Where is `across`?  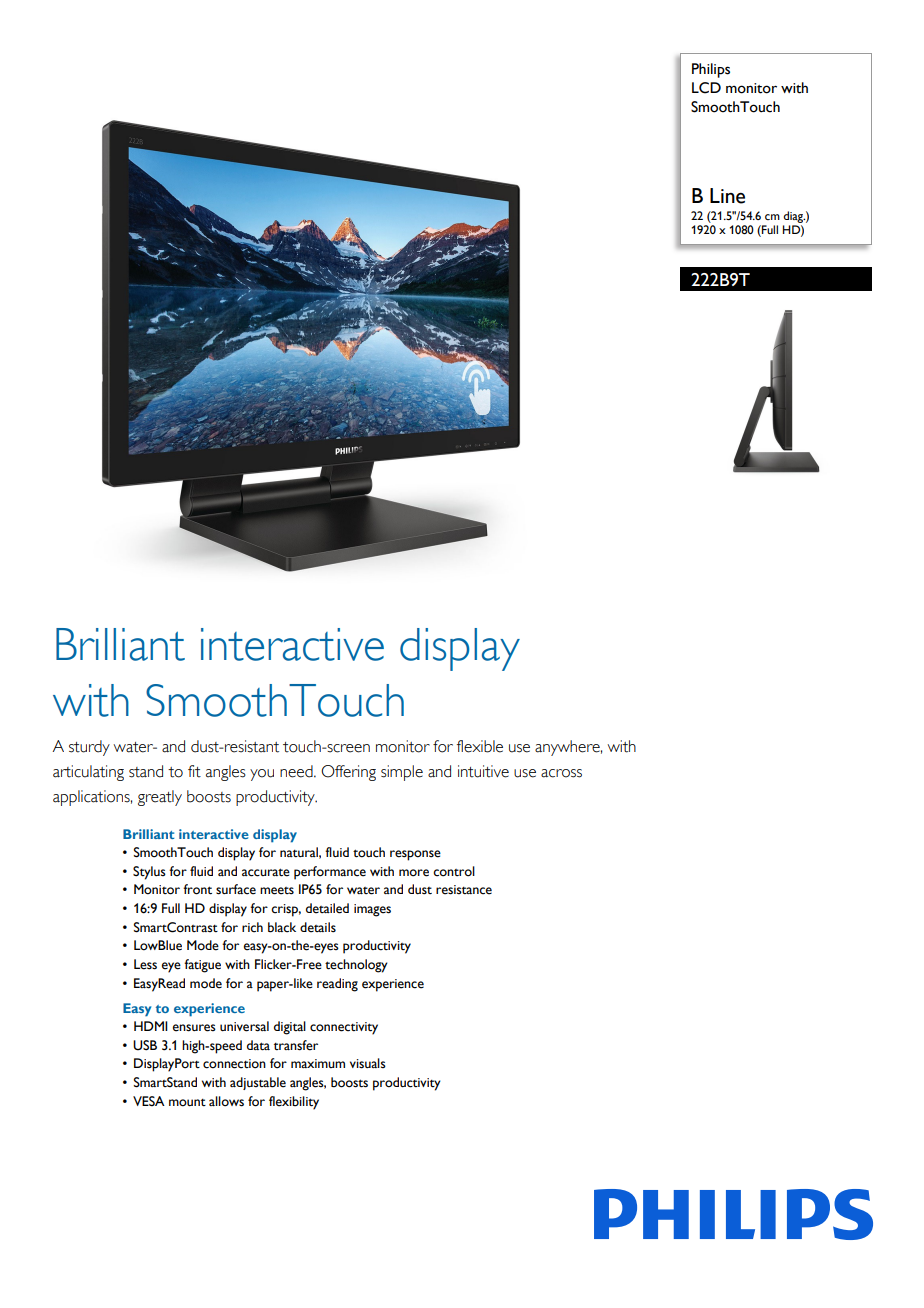
across is located at coordinates (561, 773).
